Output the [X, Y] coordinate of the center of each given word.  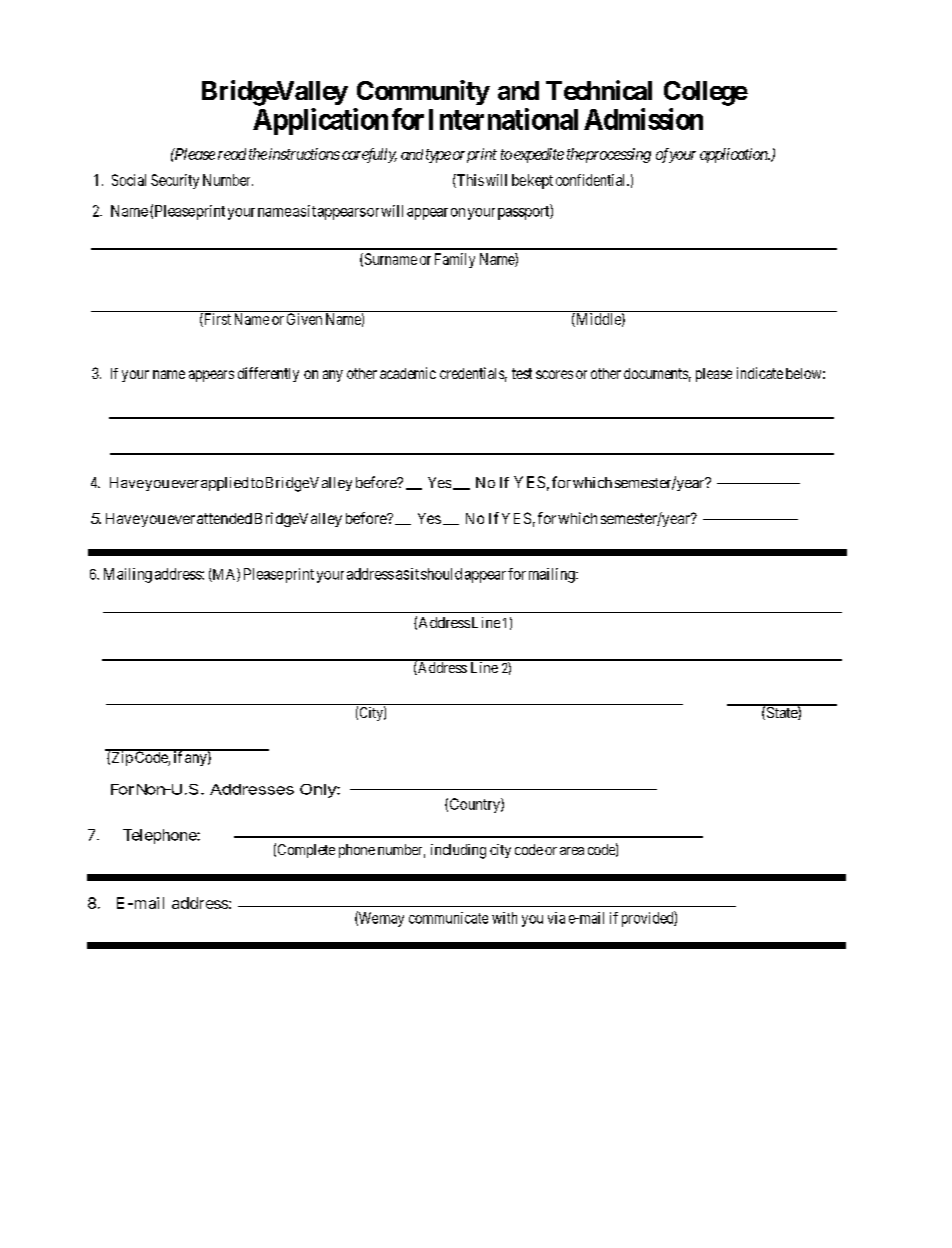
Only [319, 791]
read [232, 154]
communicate [448, 918]
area [572, 851]
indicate [760, 373]
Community [423, 92]
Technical [599, 90]
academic [408, 373]
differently [268, 374]
